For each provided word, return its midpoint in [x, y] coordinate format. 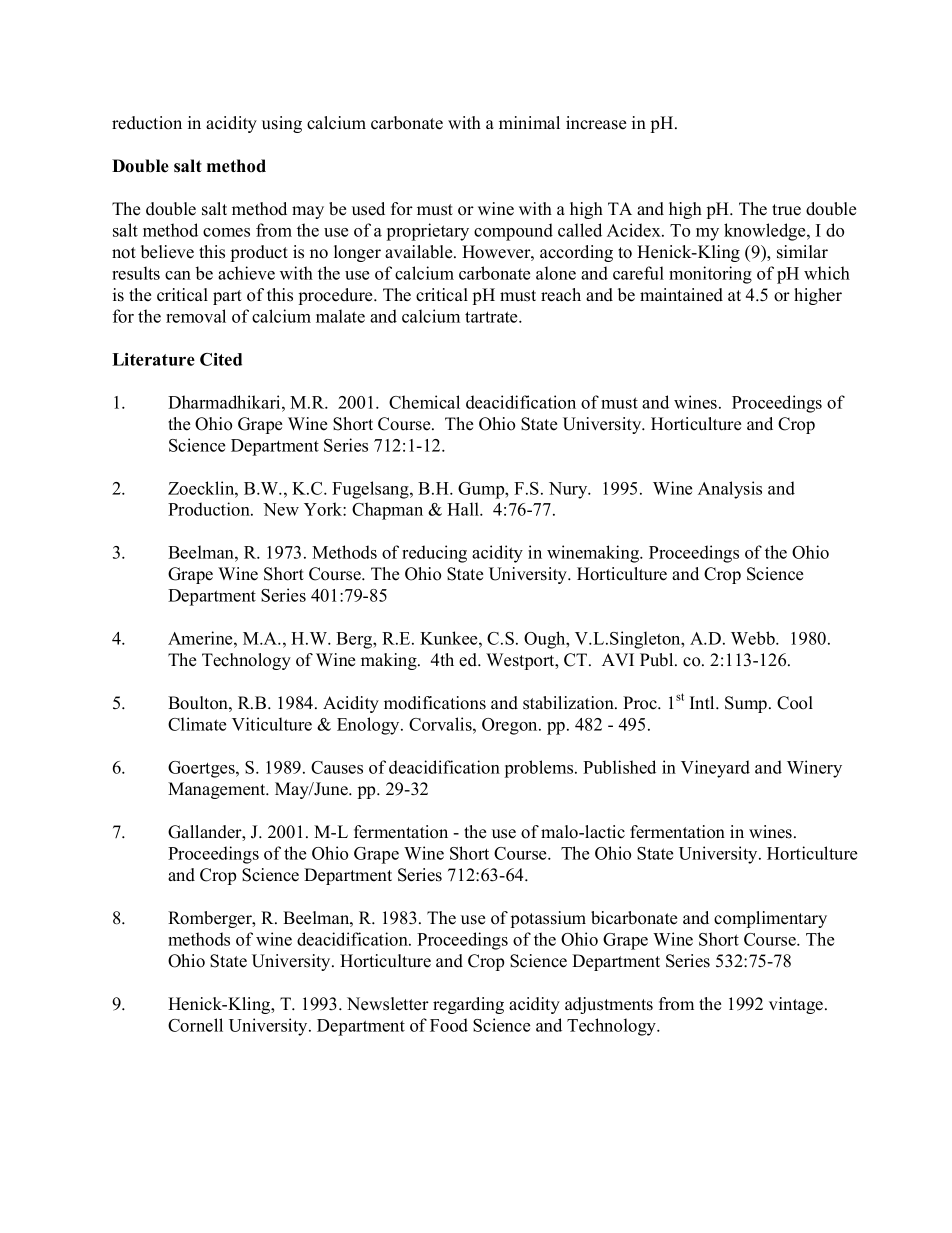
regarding [468, 1005]
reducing [434, 554]
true [786, 210]
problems [540, 769]
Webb [754, 638]
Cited [221, 359]
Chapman [387, 511]
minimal [529, 122]
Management [218, 790]
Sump [747, 704]
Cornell [195, 1025]
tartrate [492, 317]
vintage [797, 1005]
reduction [147, 123]
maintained [681, 295]
